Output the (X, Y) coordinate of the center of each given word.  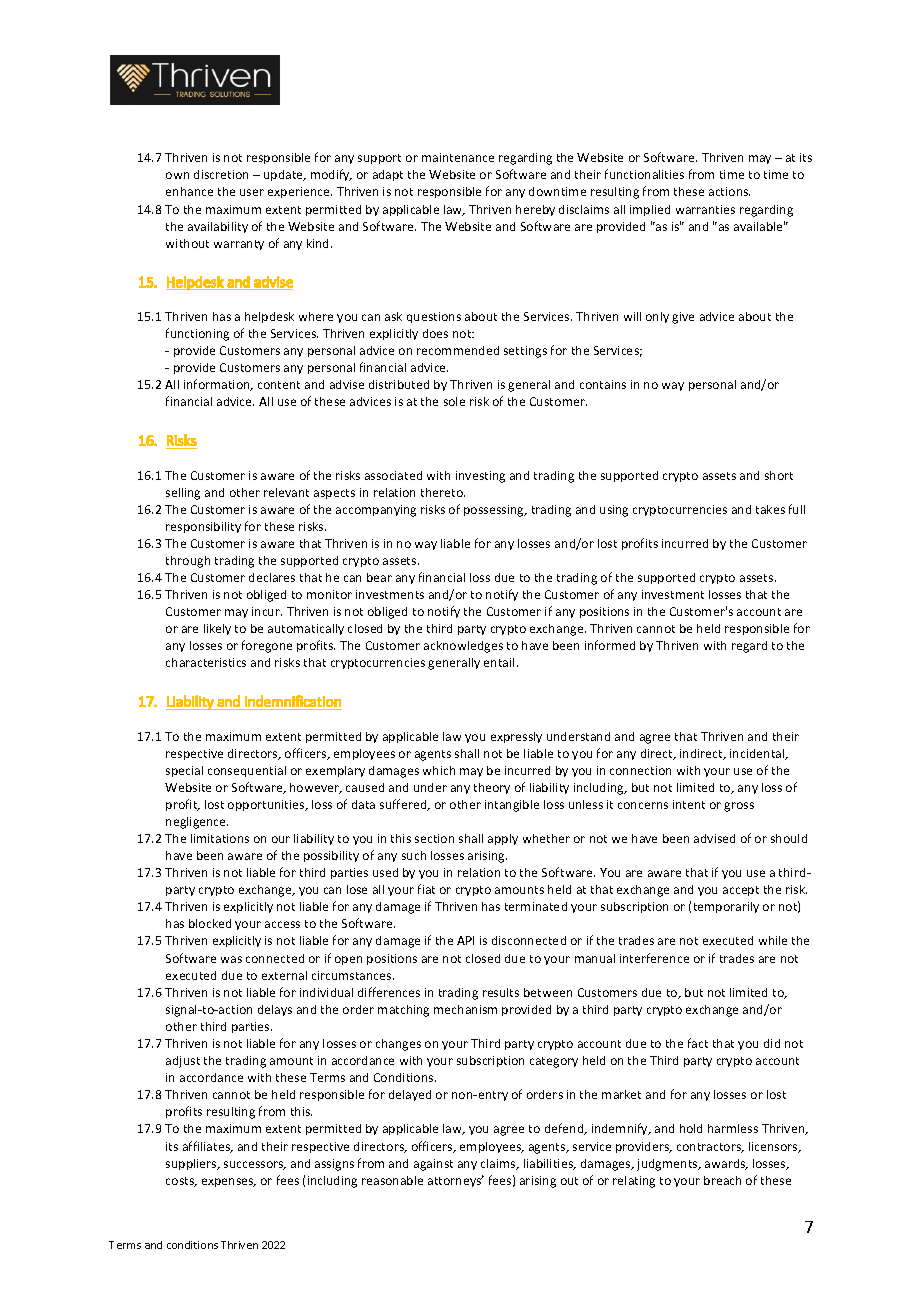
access (282, 924)
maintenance (458, 157)
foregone (267, 646)
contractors (710, 1148)
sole (454, 401)
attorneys (456, 1181)
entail (501, 662)
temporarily (726, 907)
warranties (705, 209)
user (252, 192)
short (779, 475)
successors (255, 1165)
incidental (758, 754)
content (279, 385)
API (465, 940)
